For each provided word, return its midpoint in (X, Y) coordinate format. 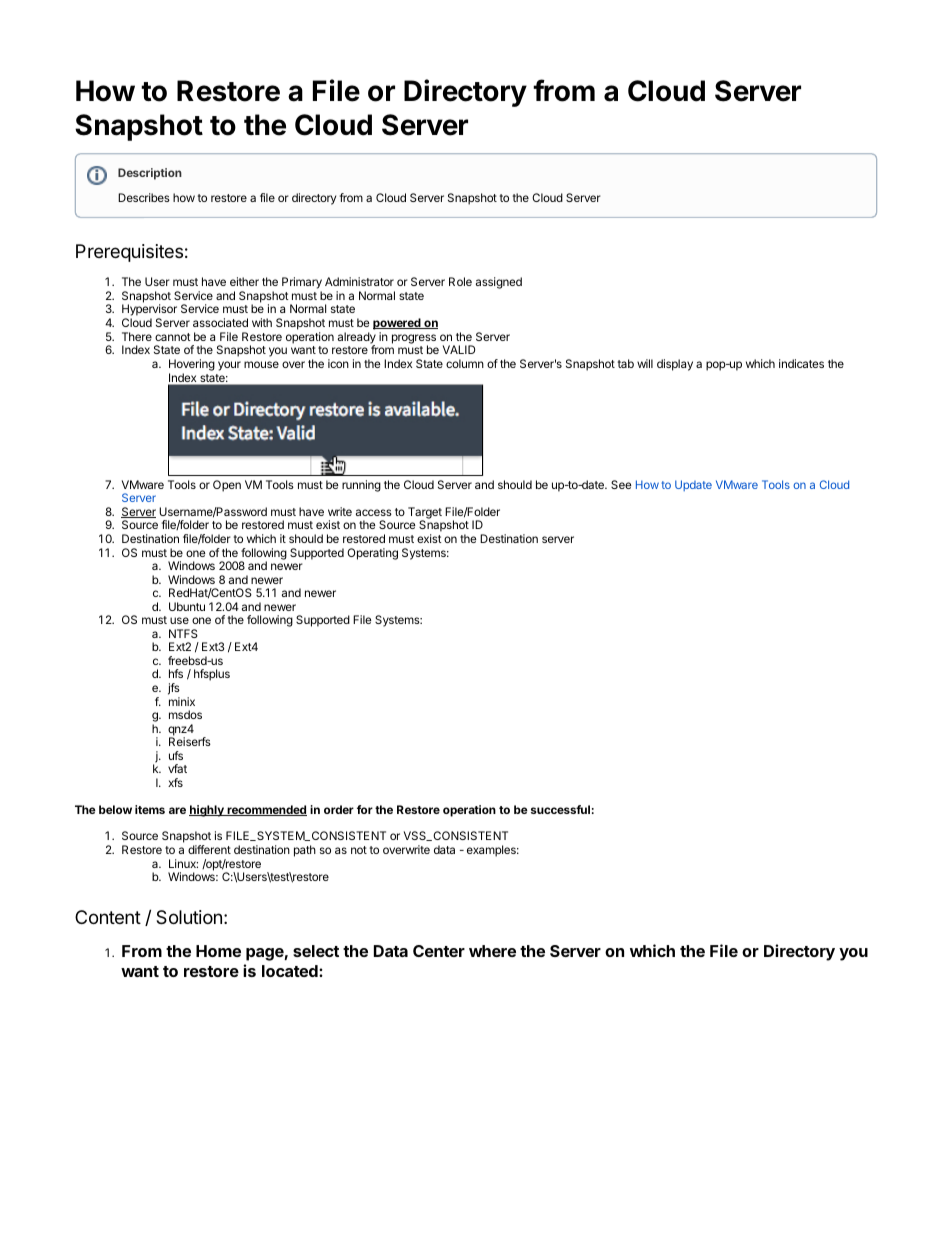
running (361, 486)
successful (560, 809)
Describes (144, 197)
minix (182, 701)
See (621, 484)
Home (218, 951)
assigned (499, 283)
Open (227, 486)
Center (439, 951)
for (365, 809)
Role (460, 281)
